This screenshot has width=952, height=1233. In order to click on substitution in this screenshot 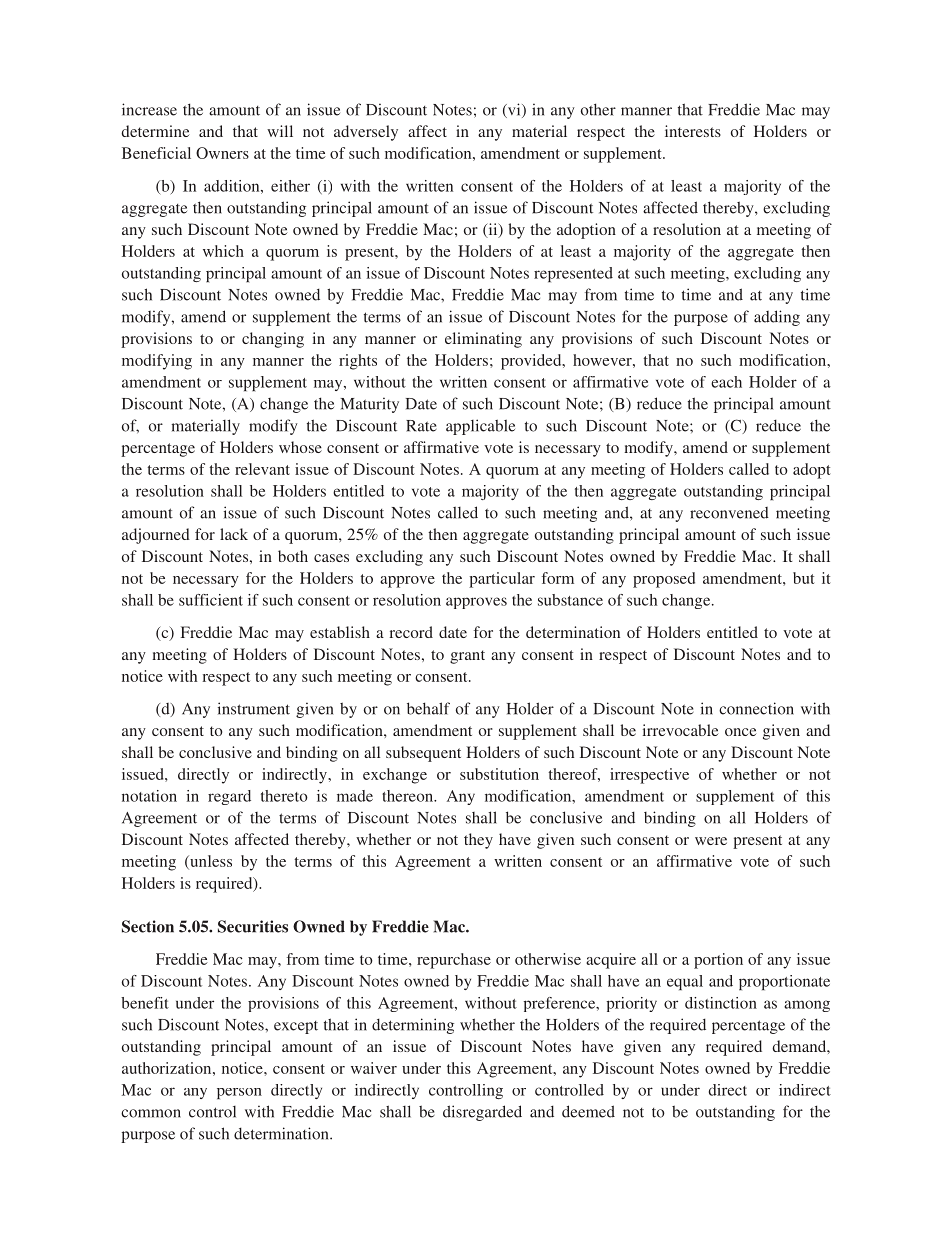, I will do `click(499, 774)`.
